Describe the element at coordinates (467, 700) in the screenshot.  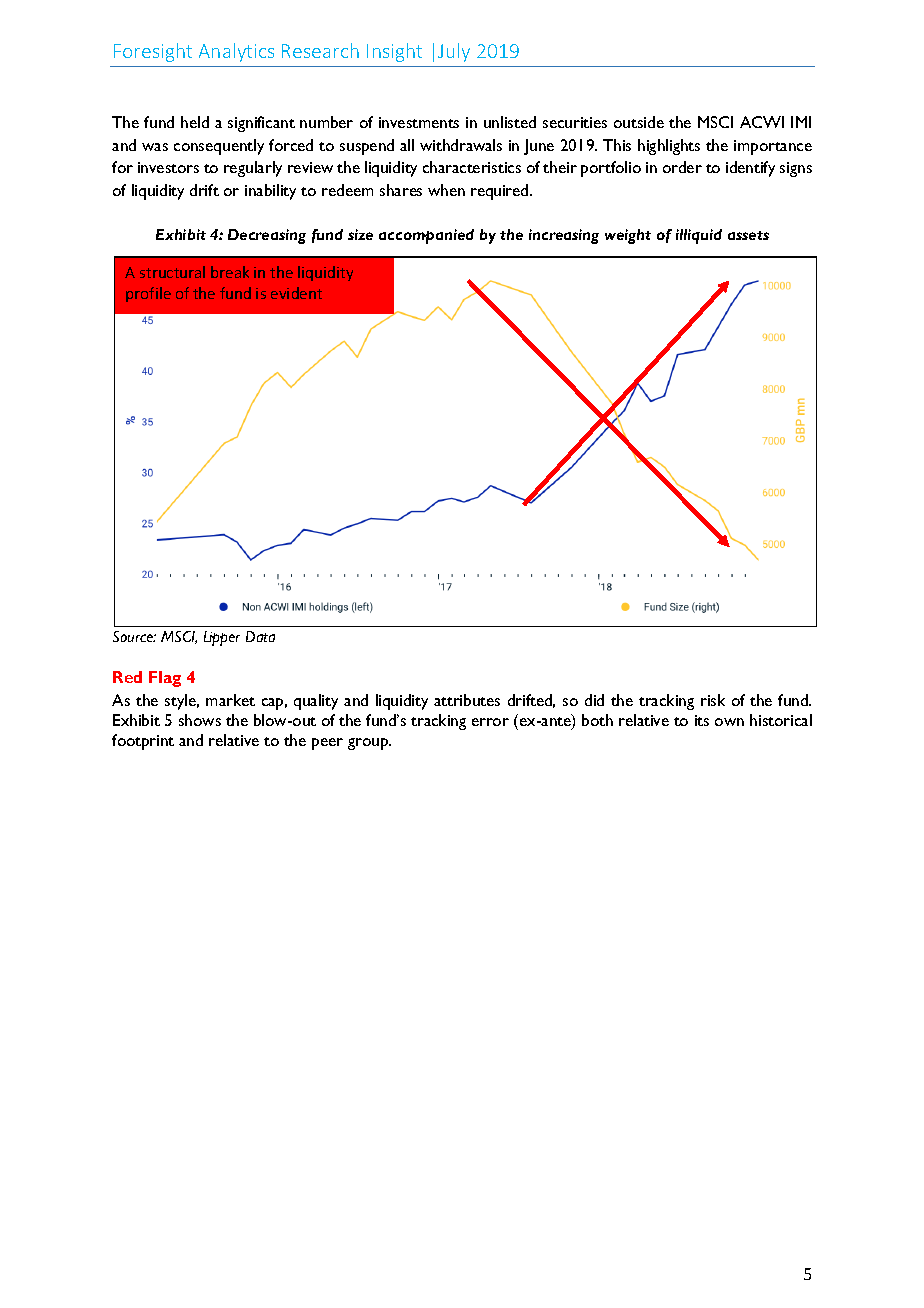
I see `attributes` at that location.
